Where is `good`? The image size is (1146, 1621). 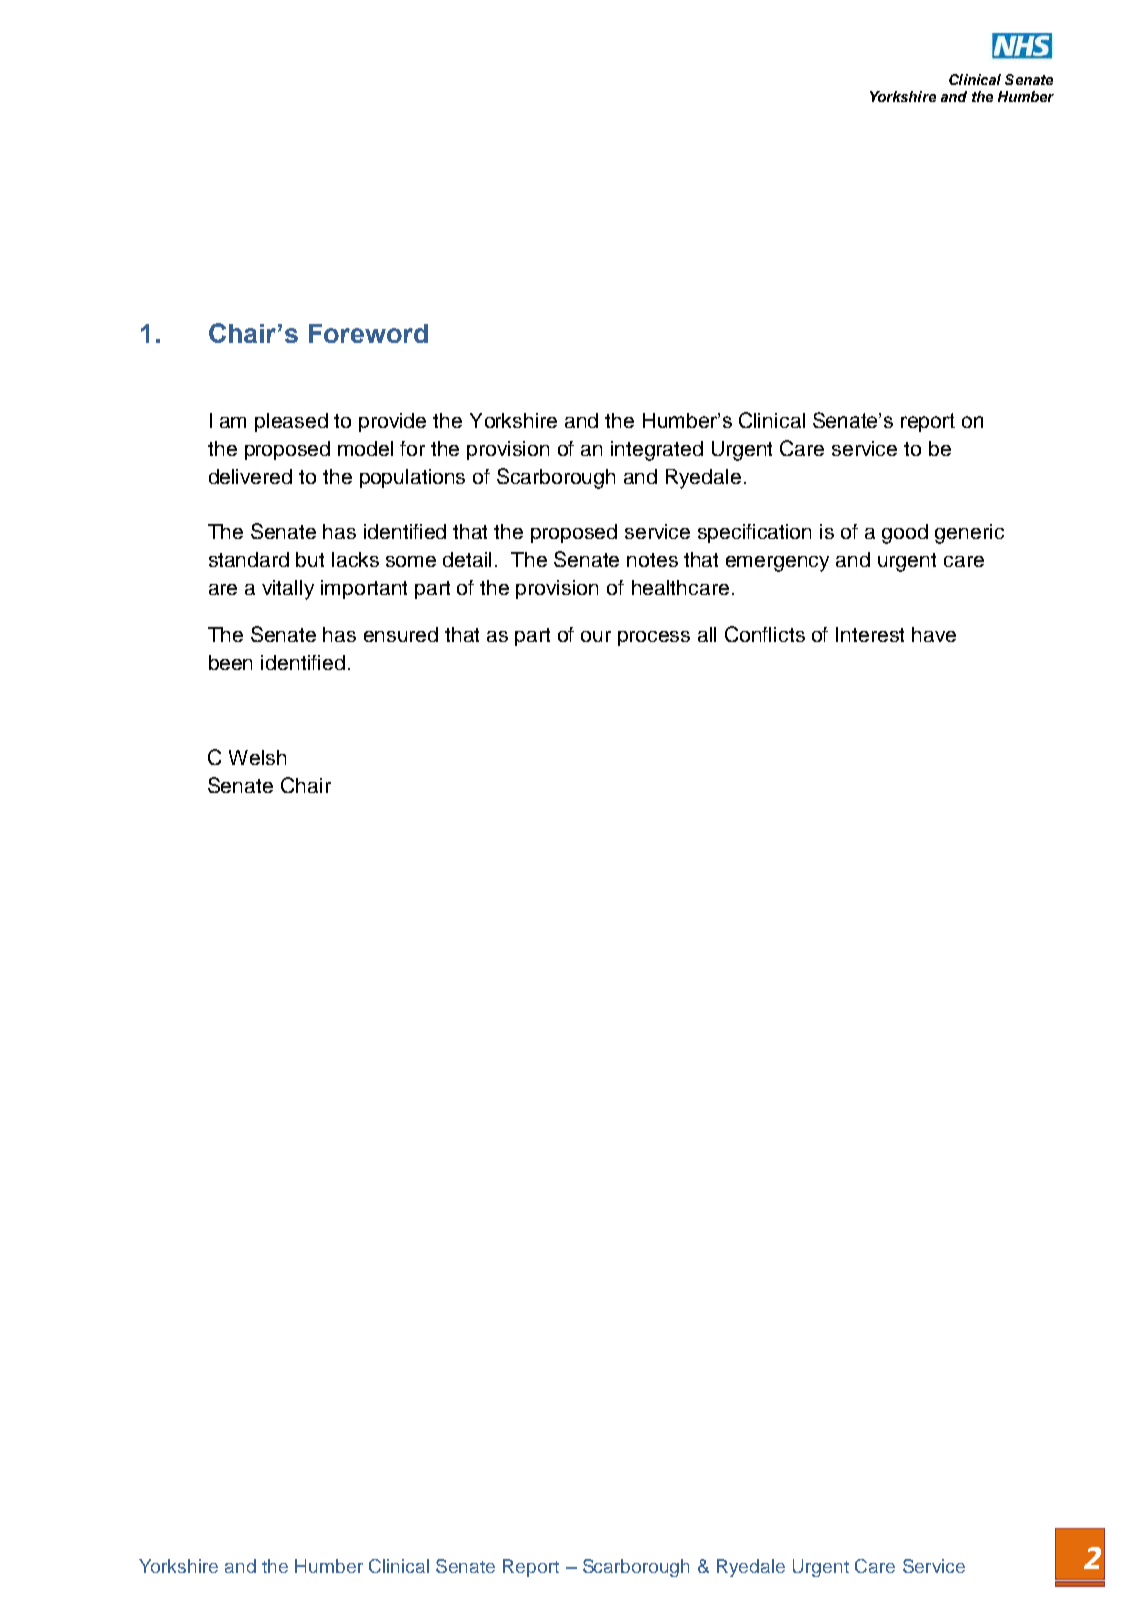 good is located at coordinates (905, 534).
